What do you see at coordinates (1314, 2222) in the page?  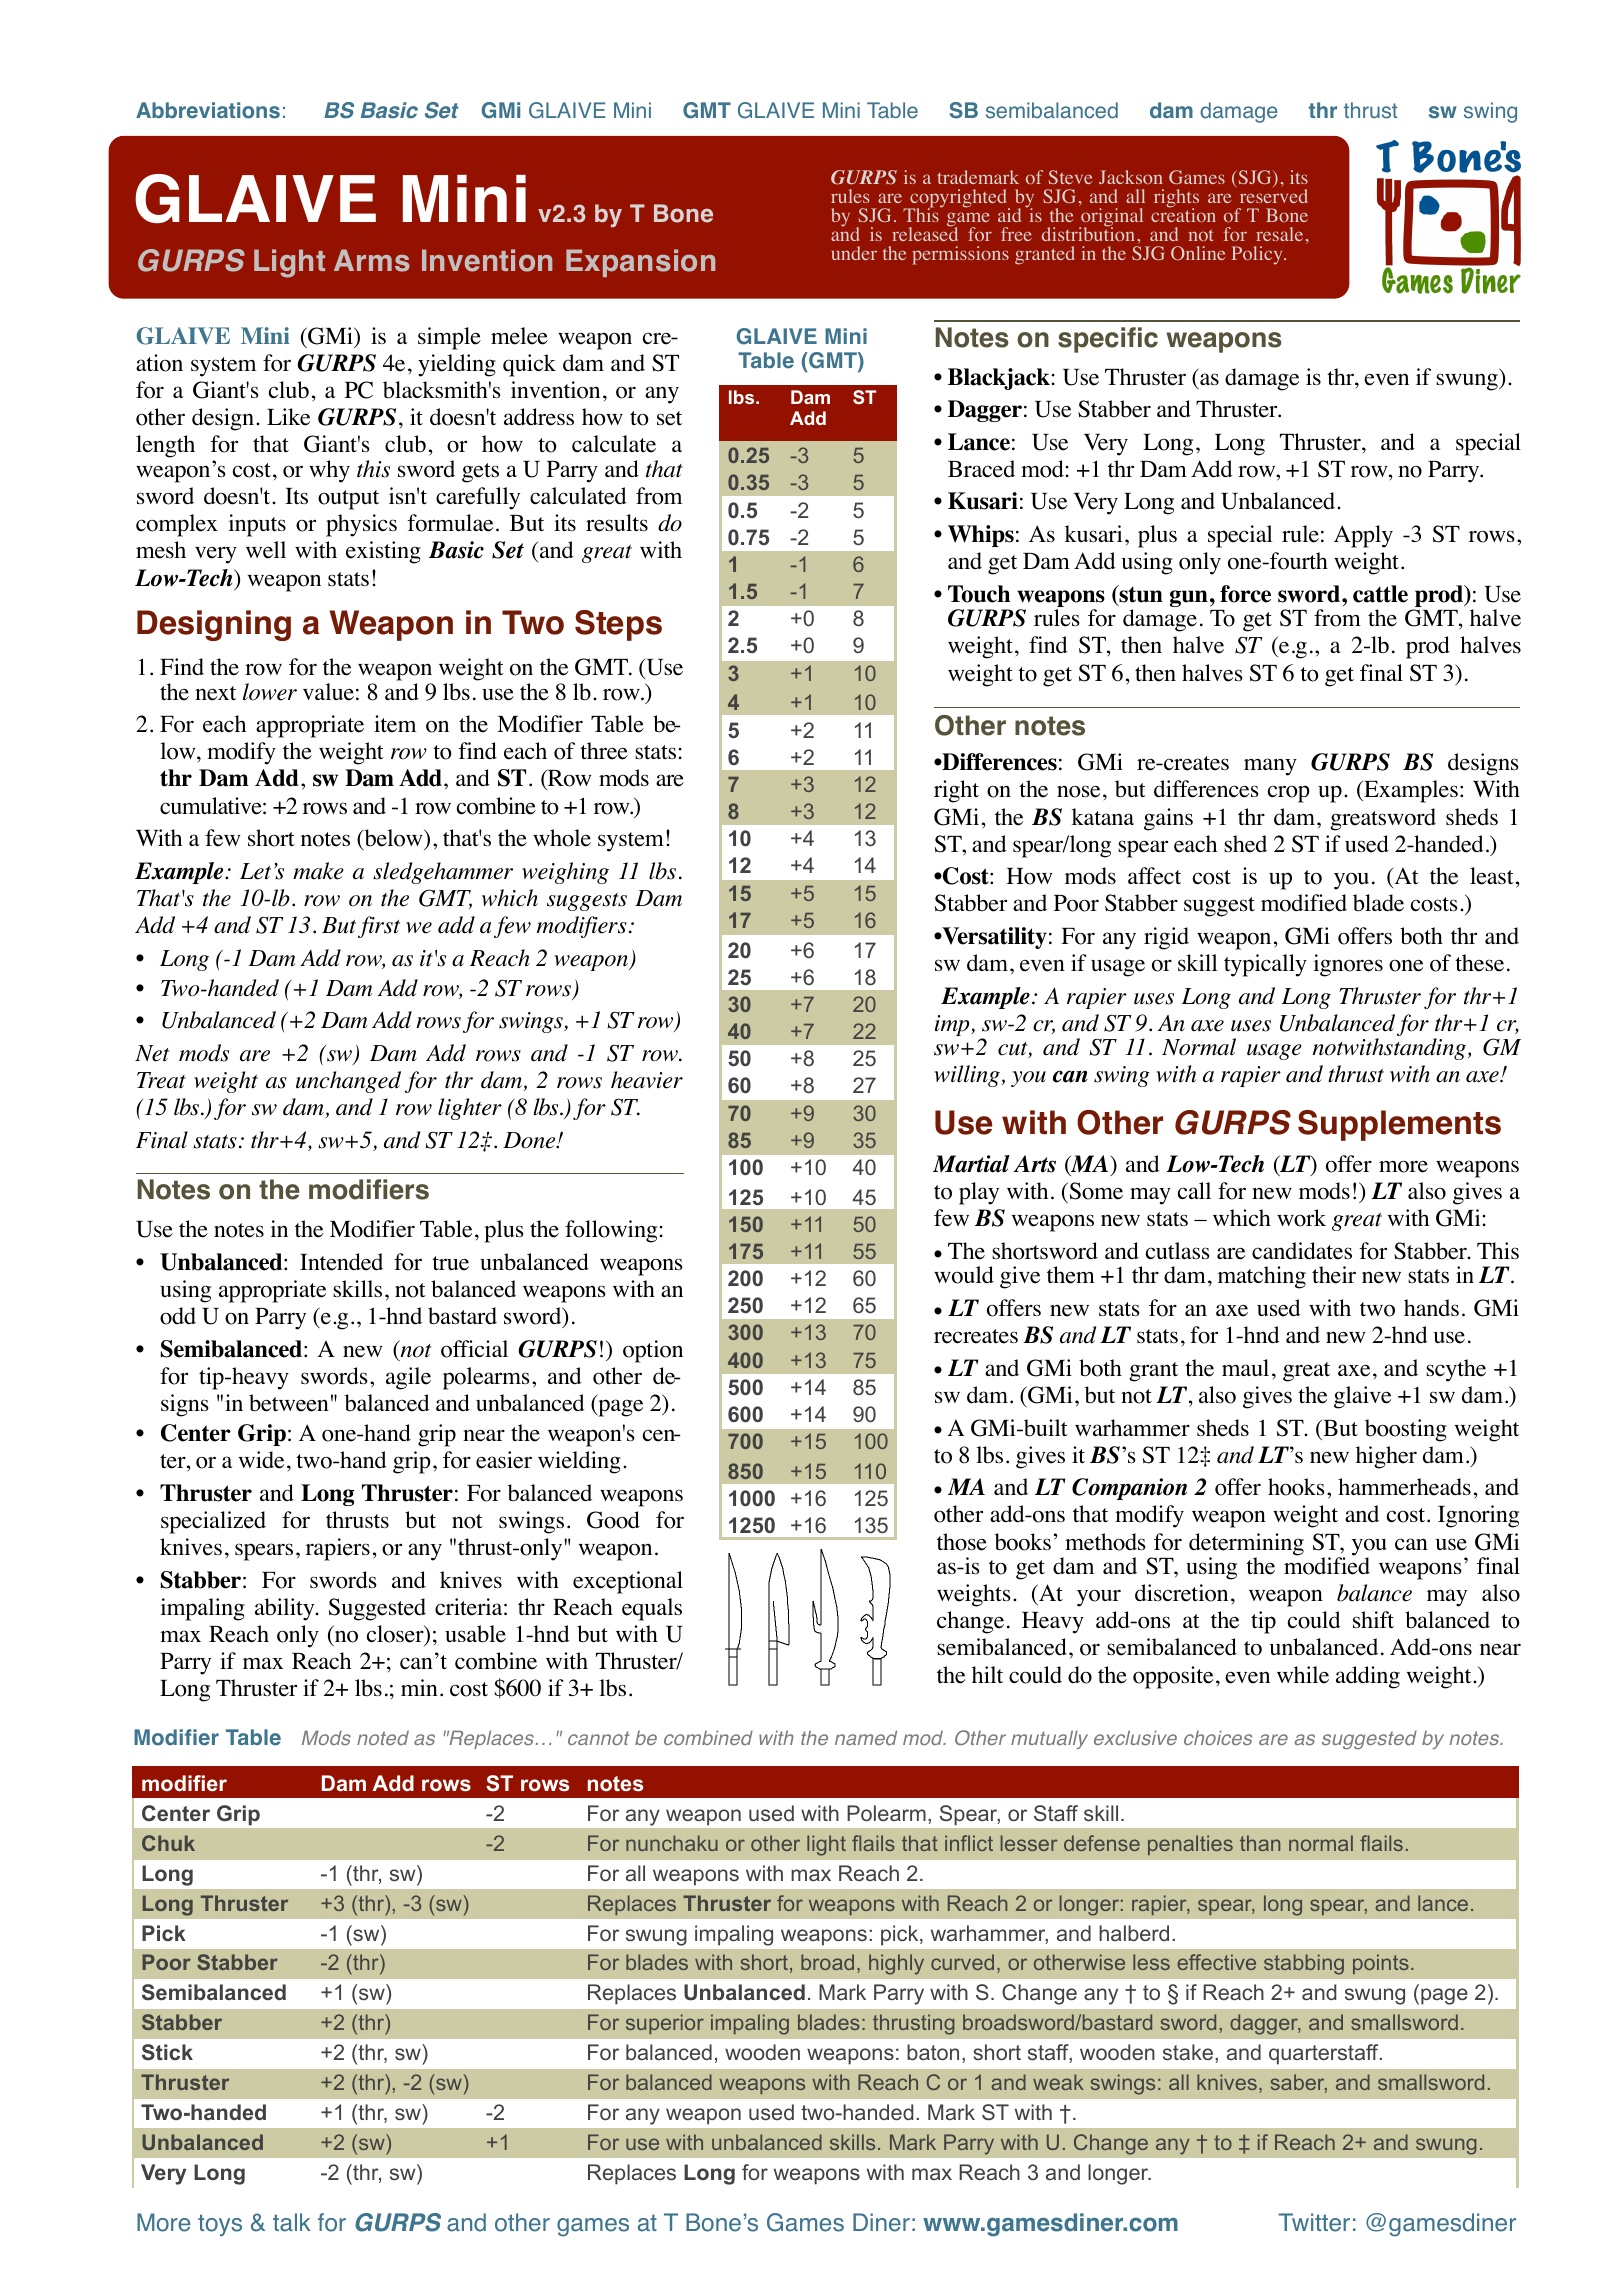 I see `Twitter` at bounding box center [1314, 2222].
